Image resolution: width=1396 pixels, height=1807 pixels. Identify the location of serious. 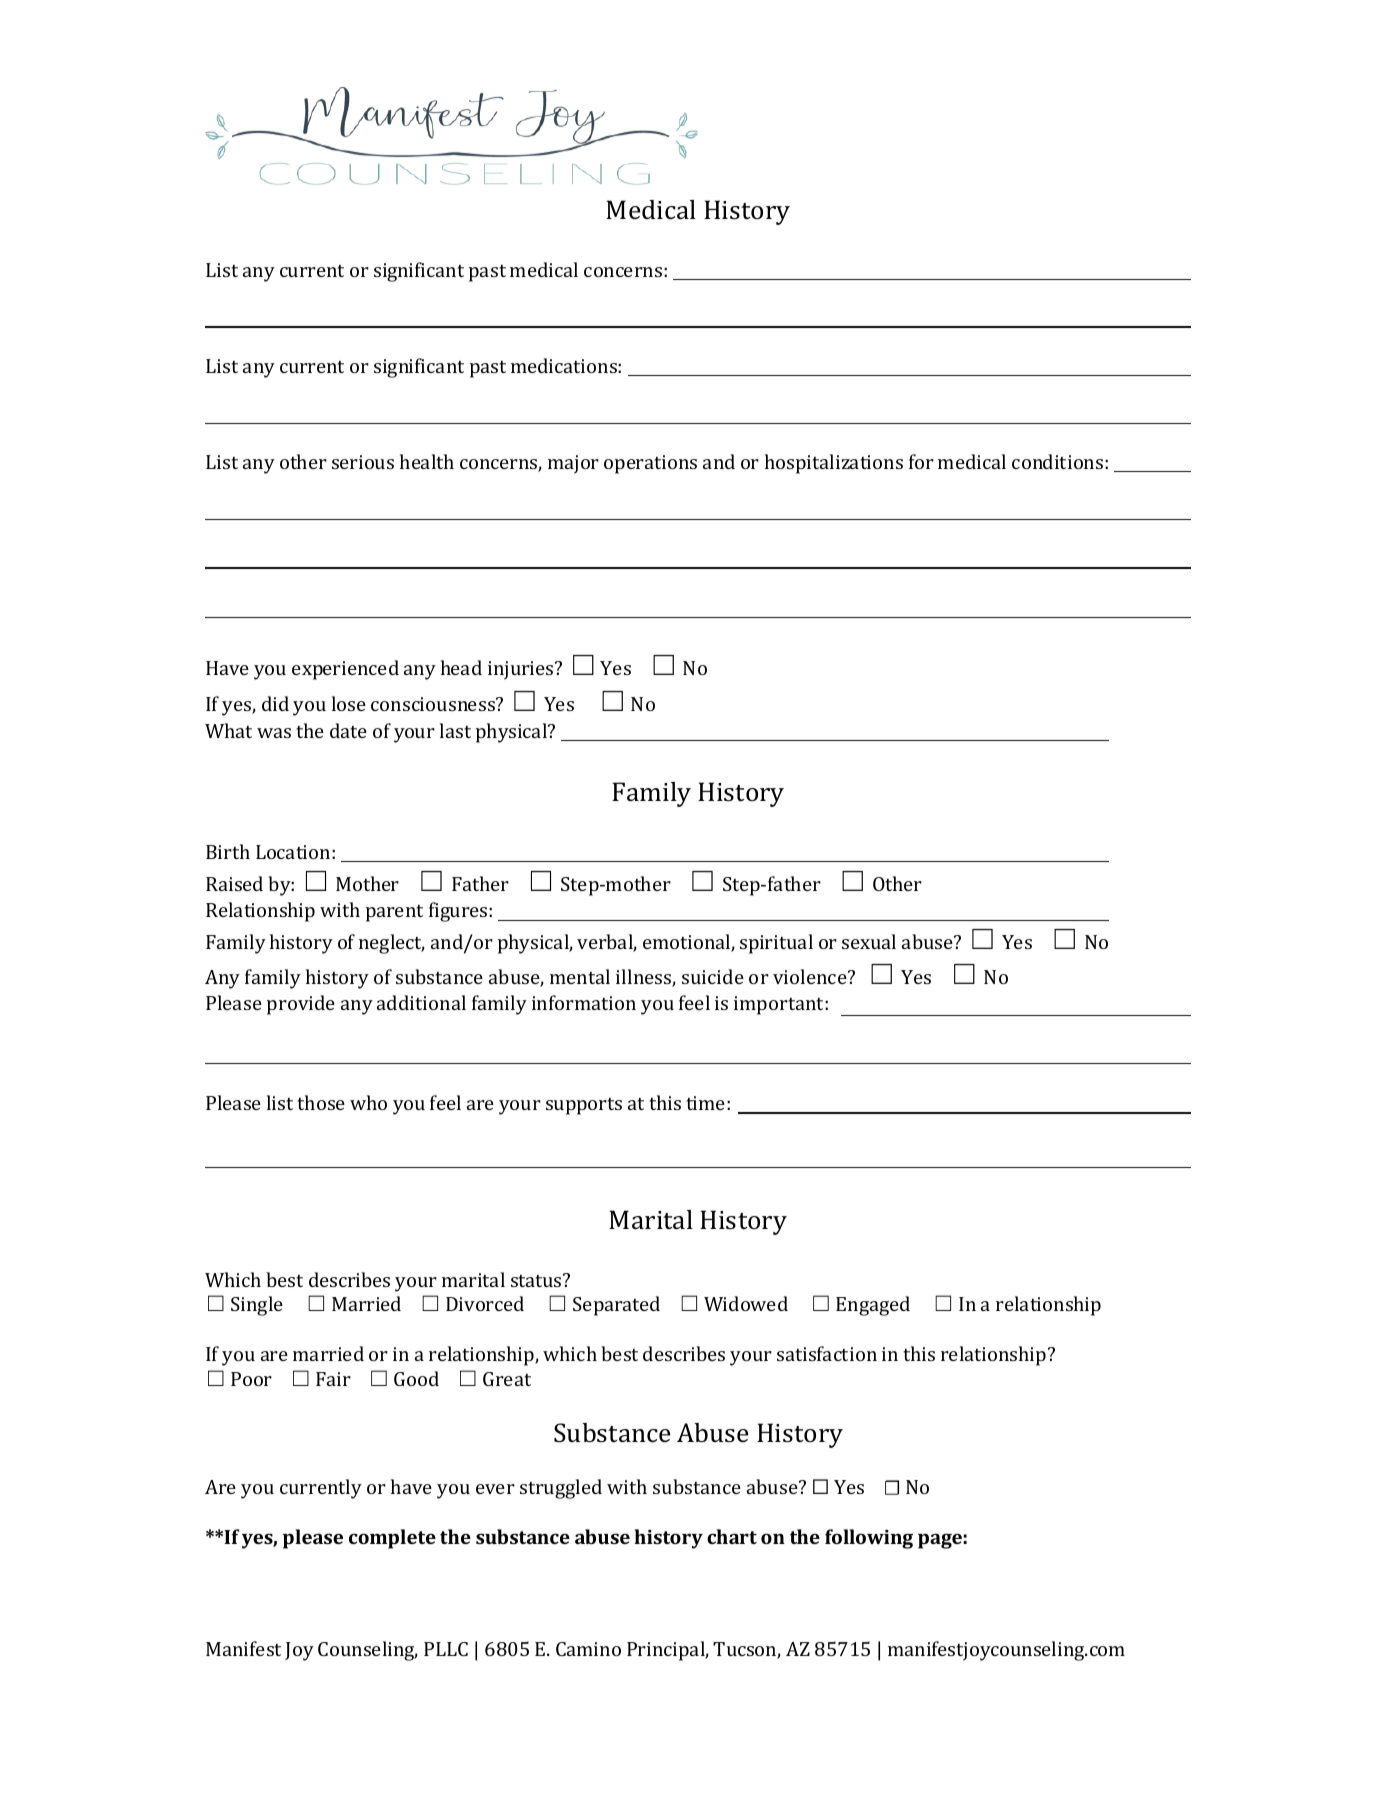
(363, 462).
